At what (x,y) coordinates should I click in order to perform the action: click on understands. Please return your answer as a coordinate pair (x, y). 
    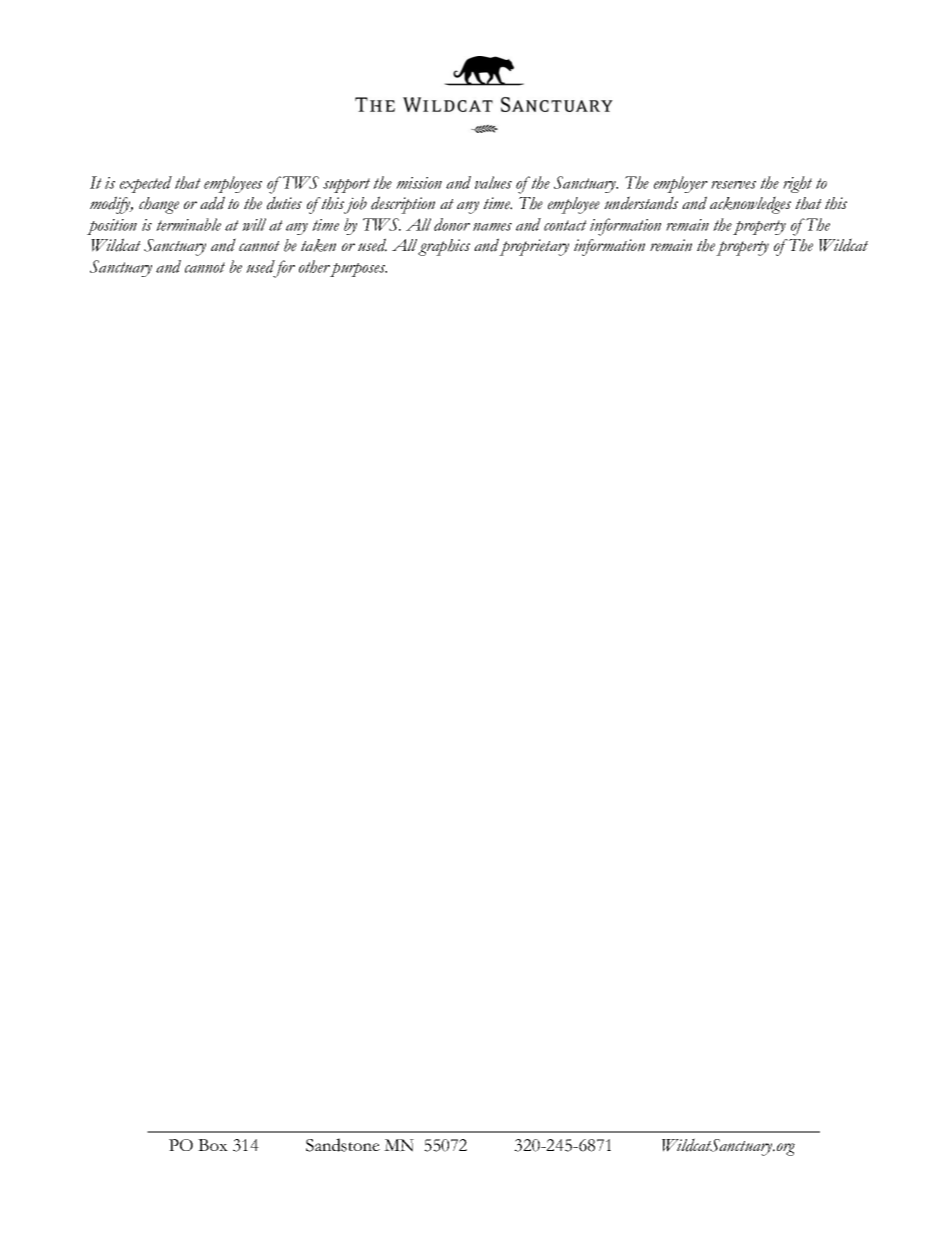
    Looking at the image, I should click on (641, 203).
